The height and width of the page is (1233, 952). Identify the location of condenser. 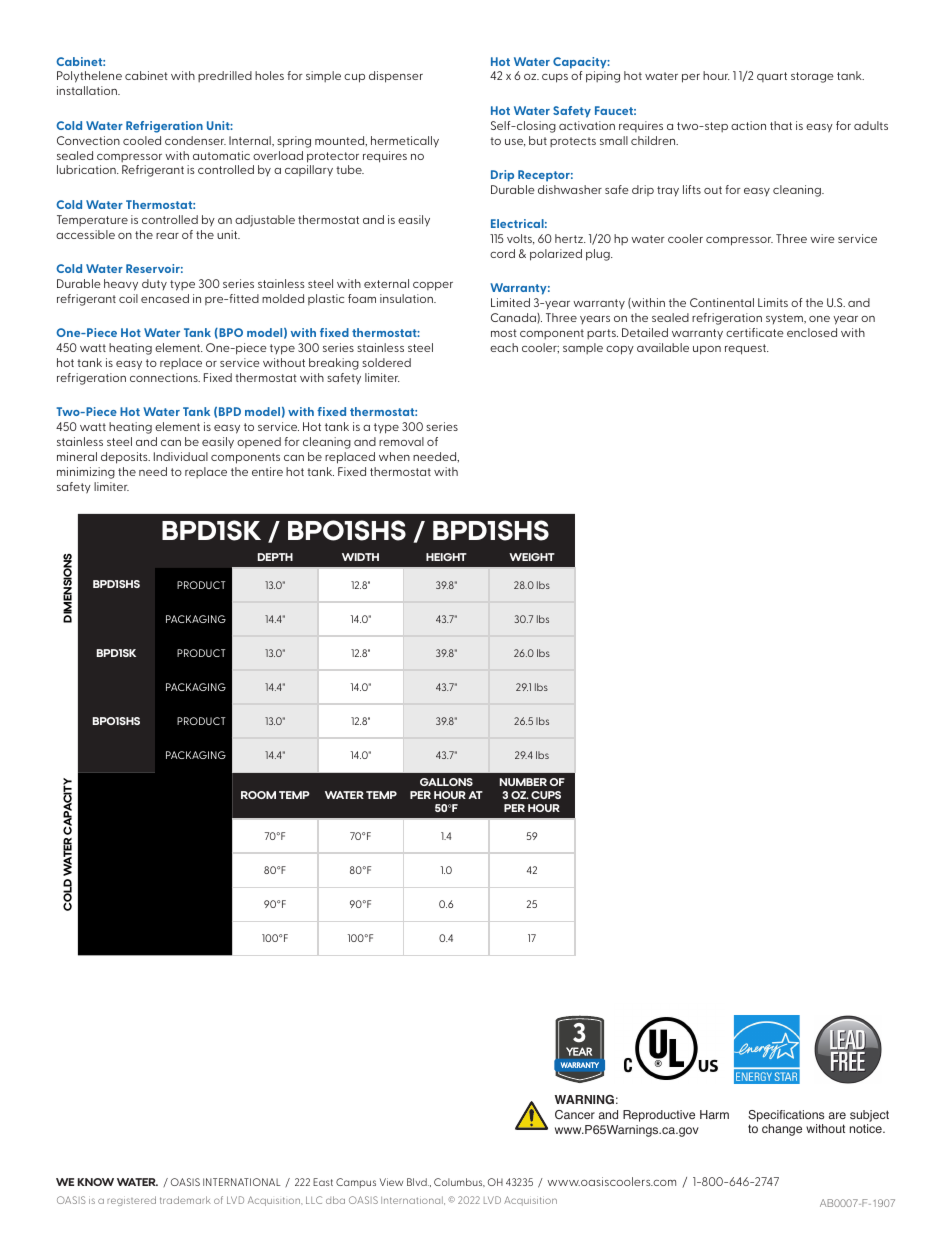
(195, 140).
